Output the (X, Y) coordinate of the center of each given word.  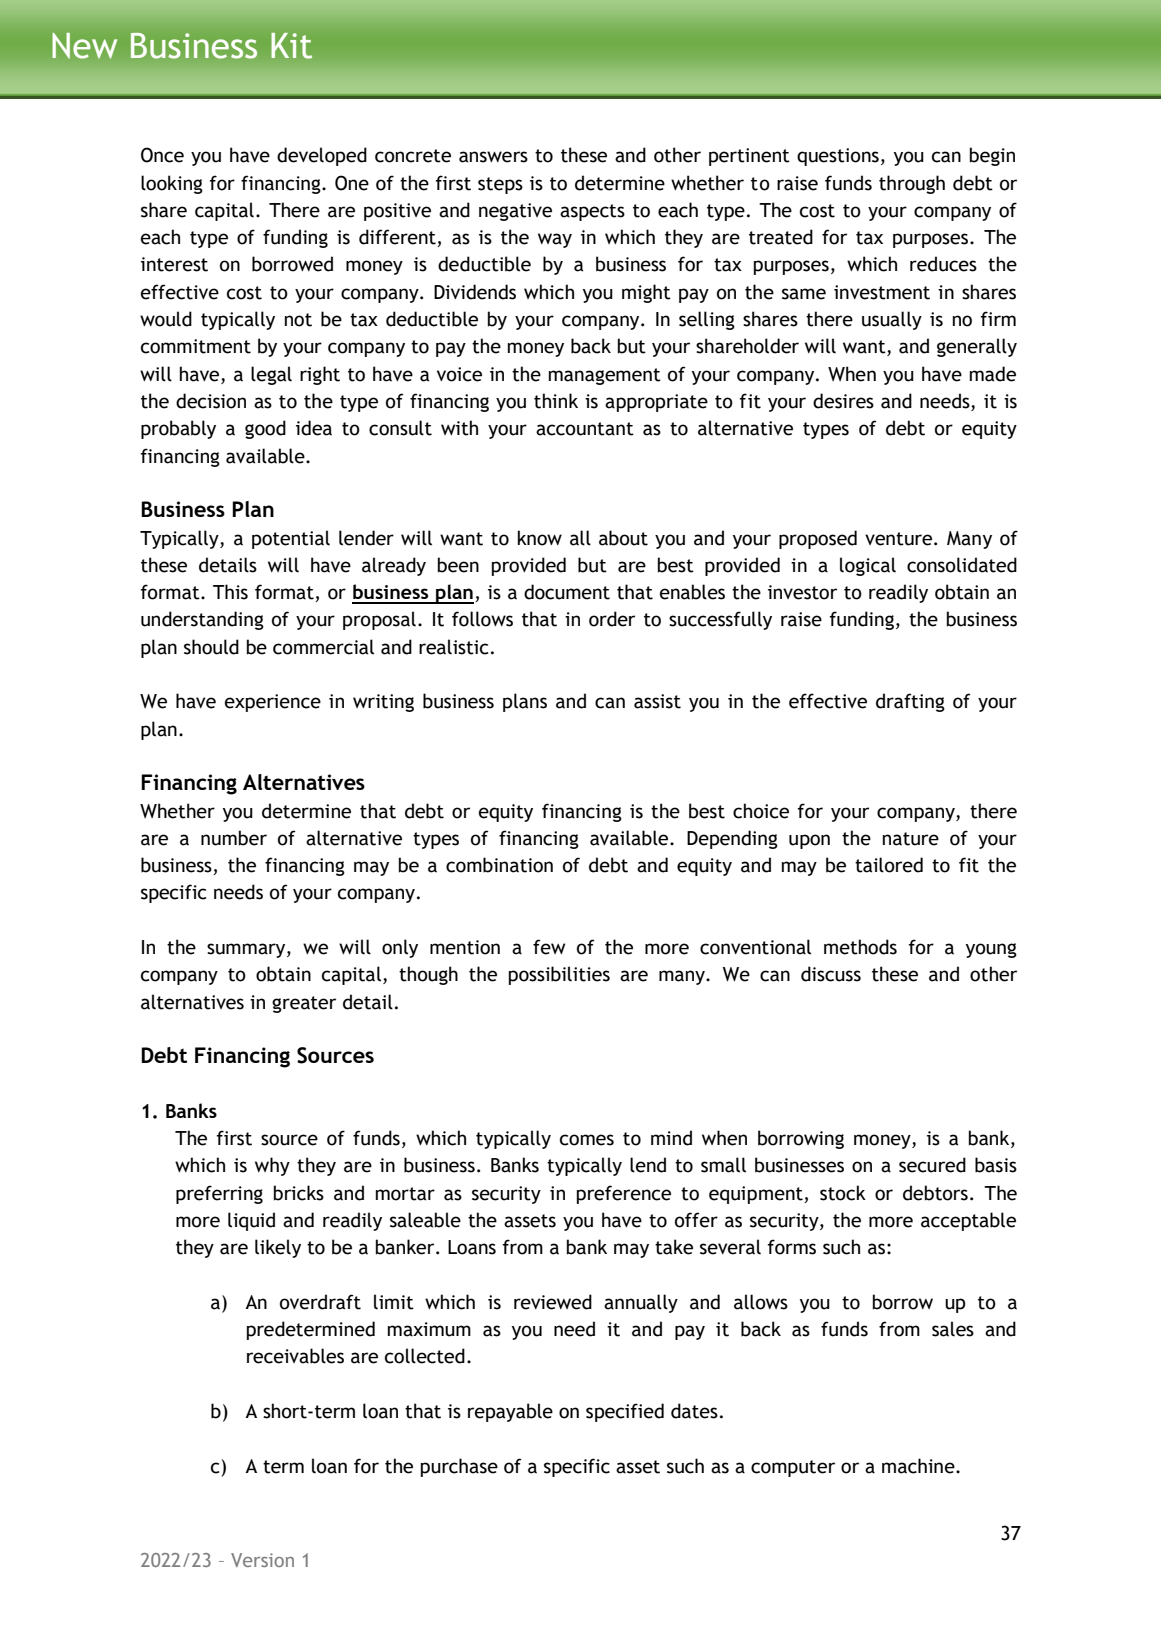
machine (919, 1466)
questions (838, 157)
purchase (459, 1467)
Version (262, 1560)
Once (162, 155)
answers (493, 157)
